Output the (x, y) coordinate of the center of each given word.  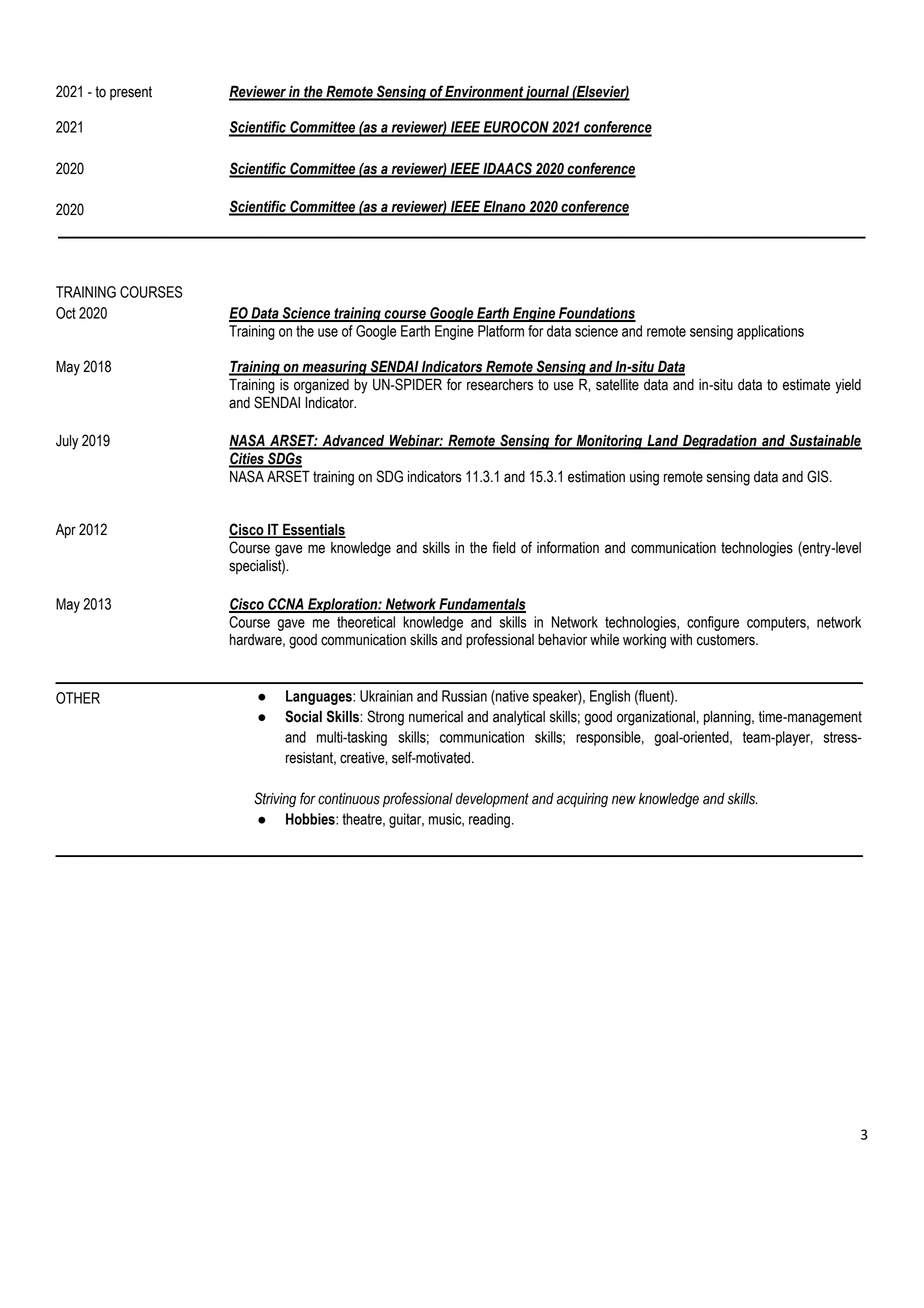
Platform (501, 331)
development (492, 800)
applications (770, 332)
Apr (66, 531)
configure (713, 623)
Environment (484, 93)
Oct (66, 313)
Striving (275, 800)
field (504, 547)
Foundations (596, 314)
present (131, 93)
